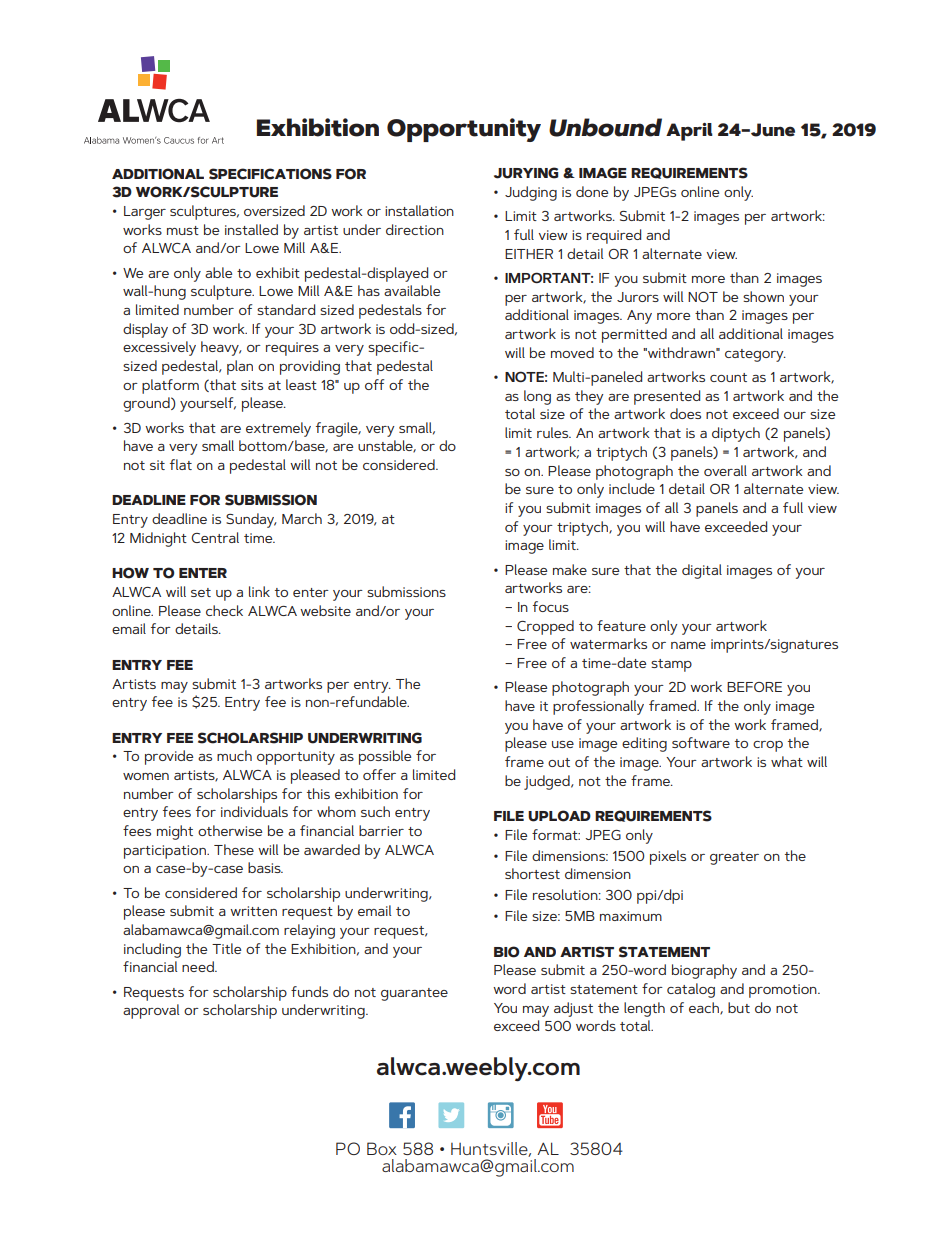  I want to click on April, so click(689, 132).
